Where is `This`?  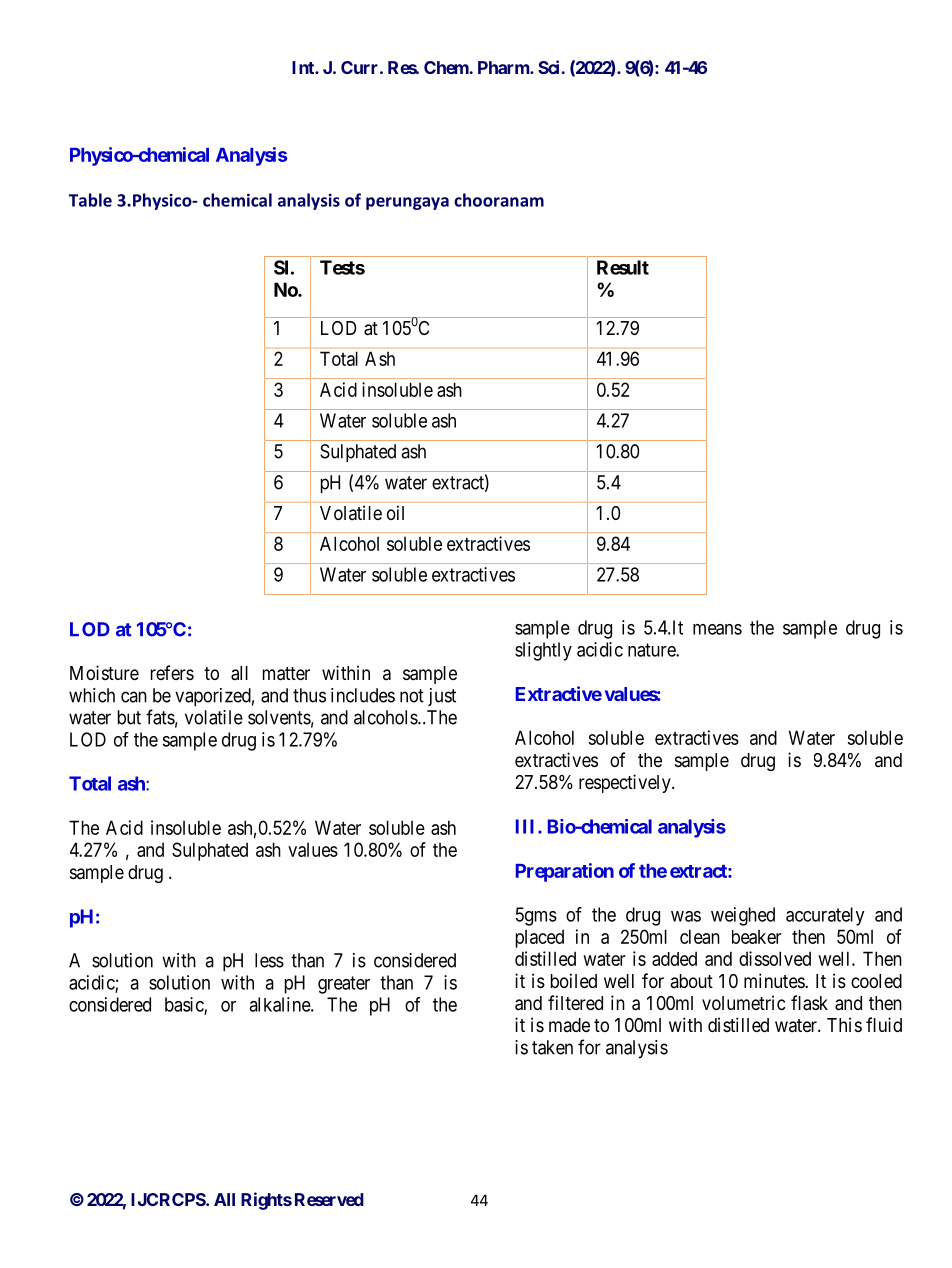
This is located at coordinates (844, 1024).
